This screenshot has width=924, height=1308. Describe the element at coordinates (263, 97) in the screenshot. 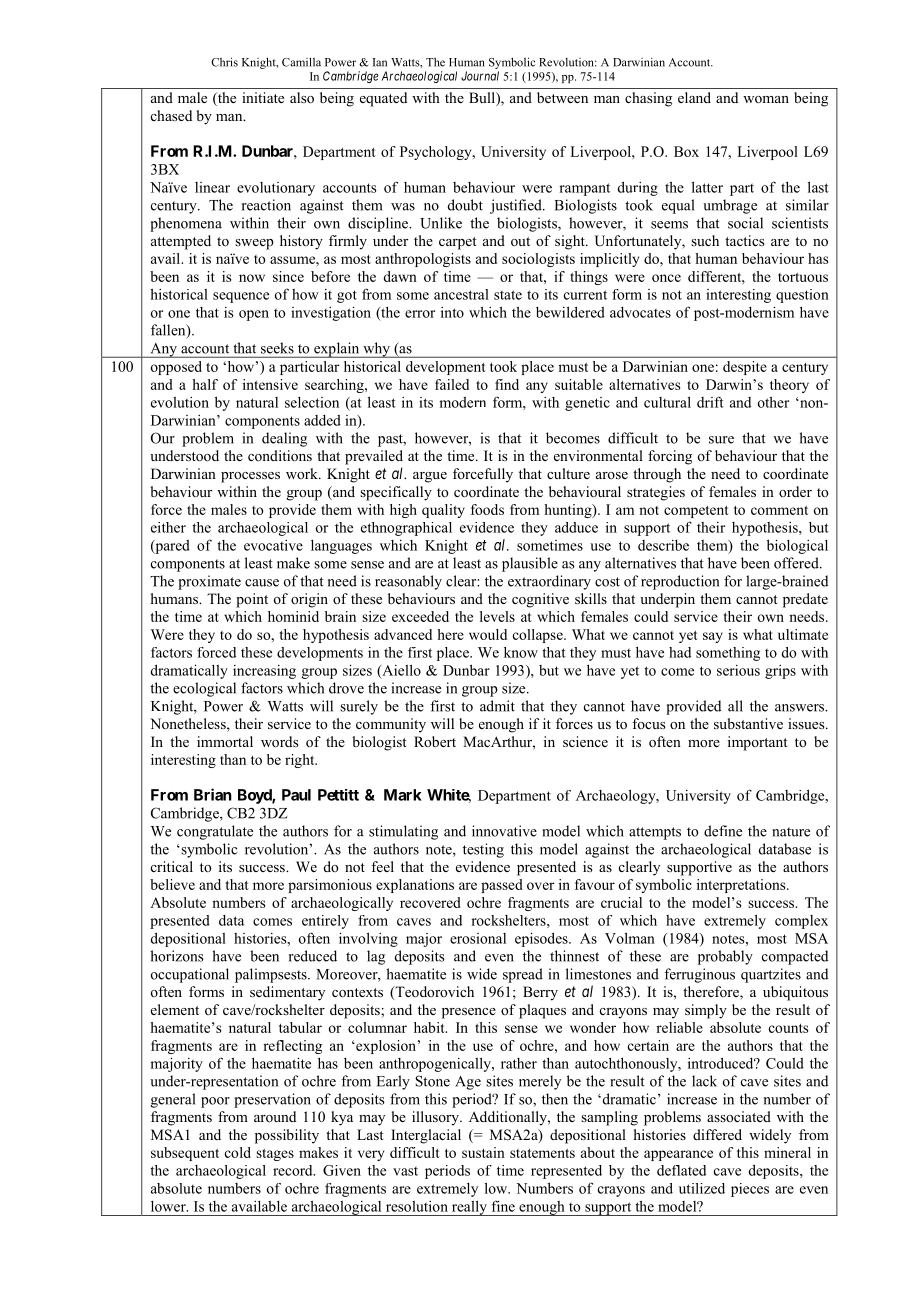

I see `initiate` at that location.
